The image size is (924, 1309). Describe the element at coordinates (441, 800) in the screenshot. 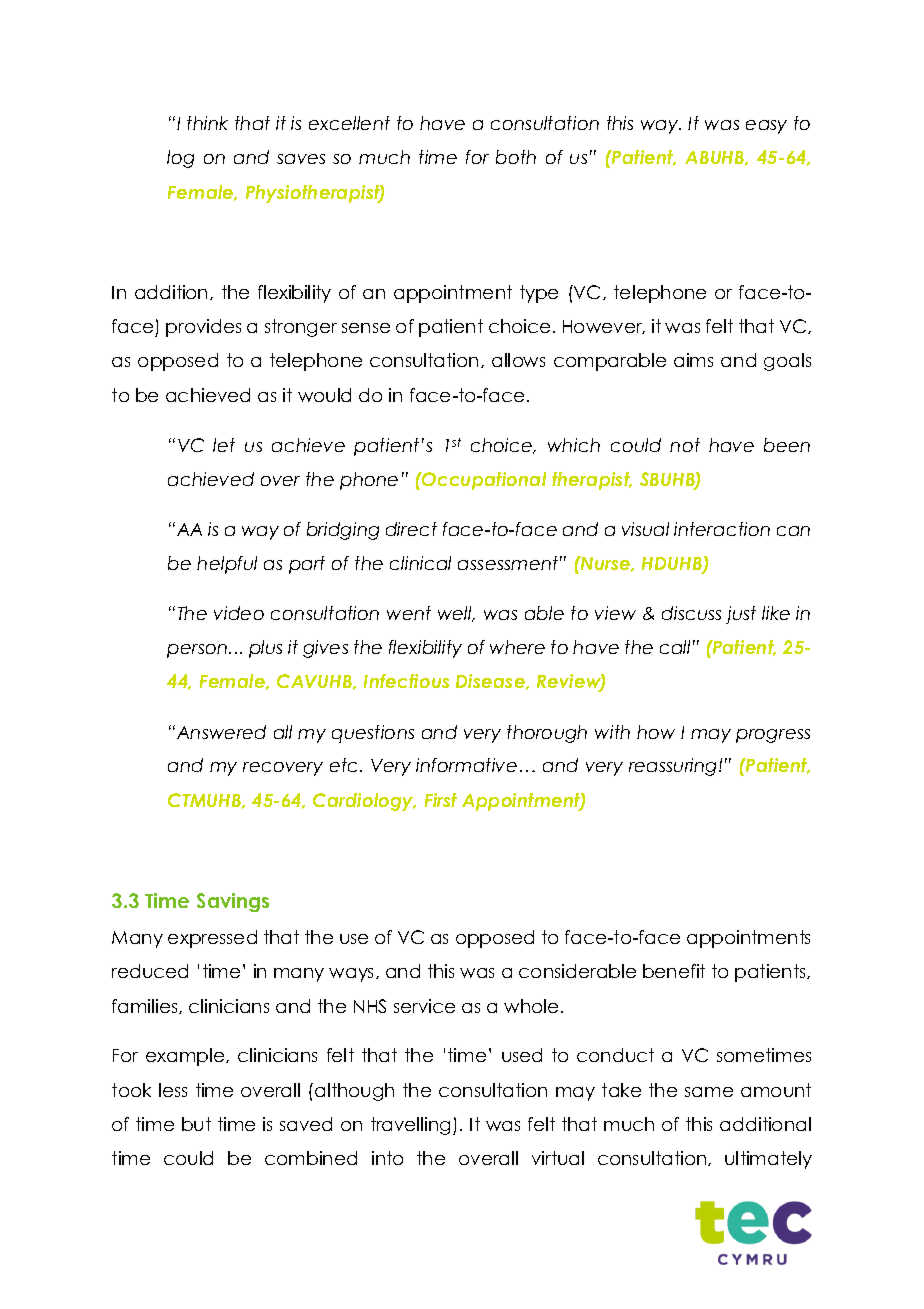

I see `First` at that location.
